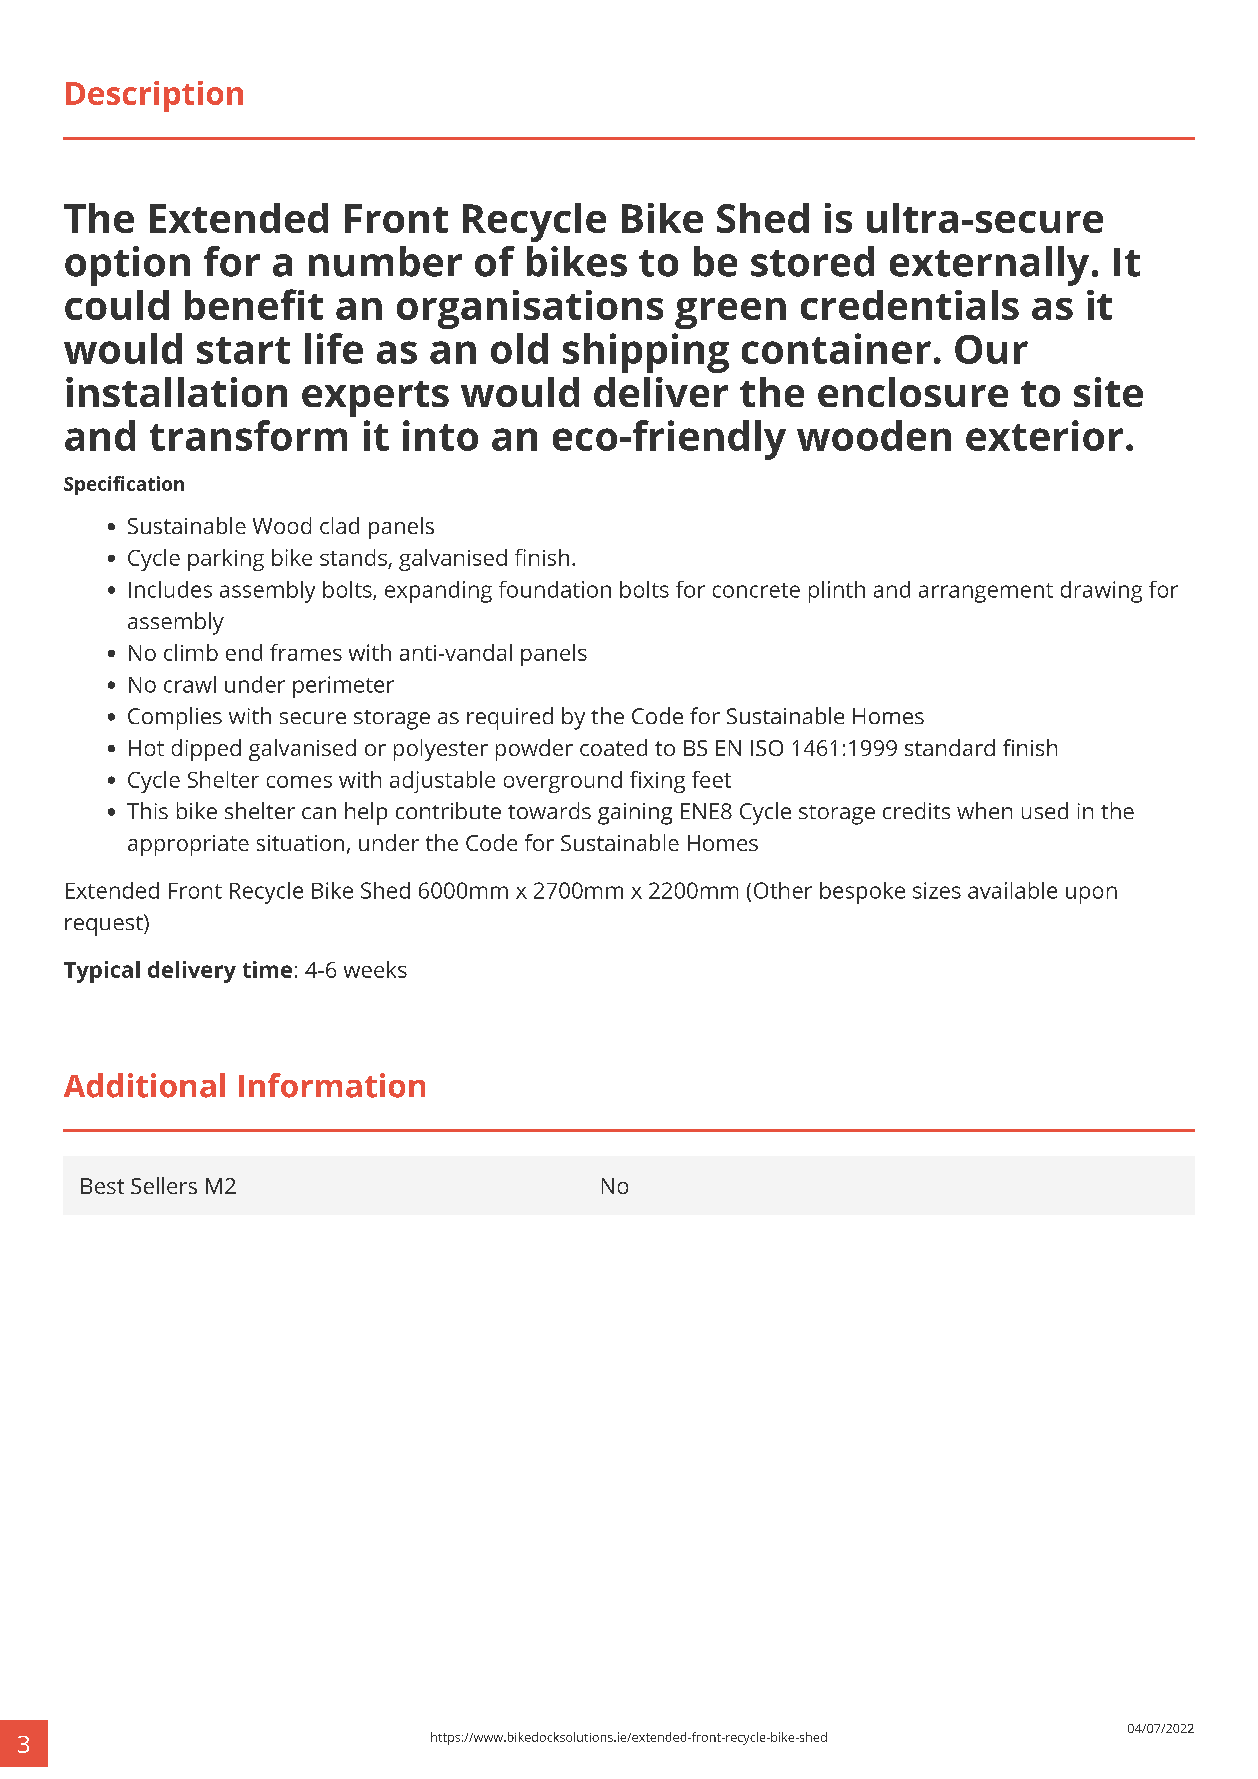 The width and height of the screenshot is (1258, 1779). Describe the element at coordinates (635, 814) in the screenshot. I see `gaining` at that location.
